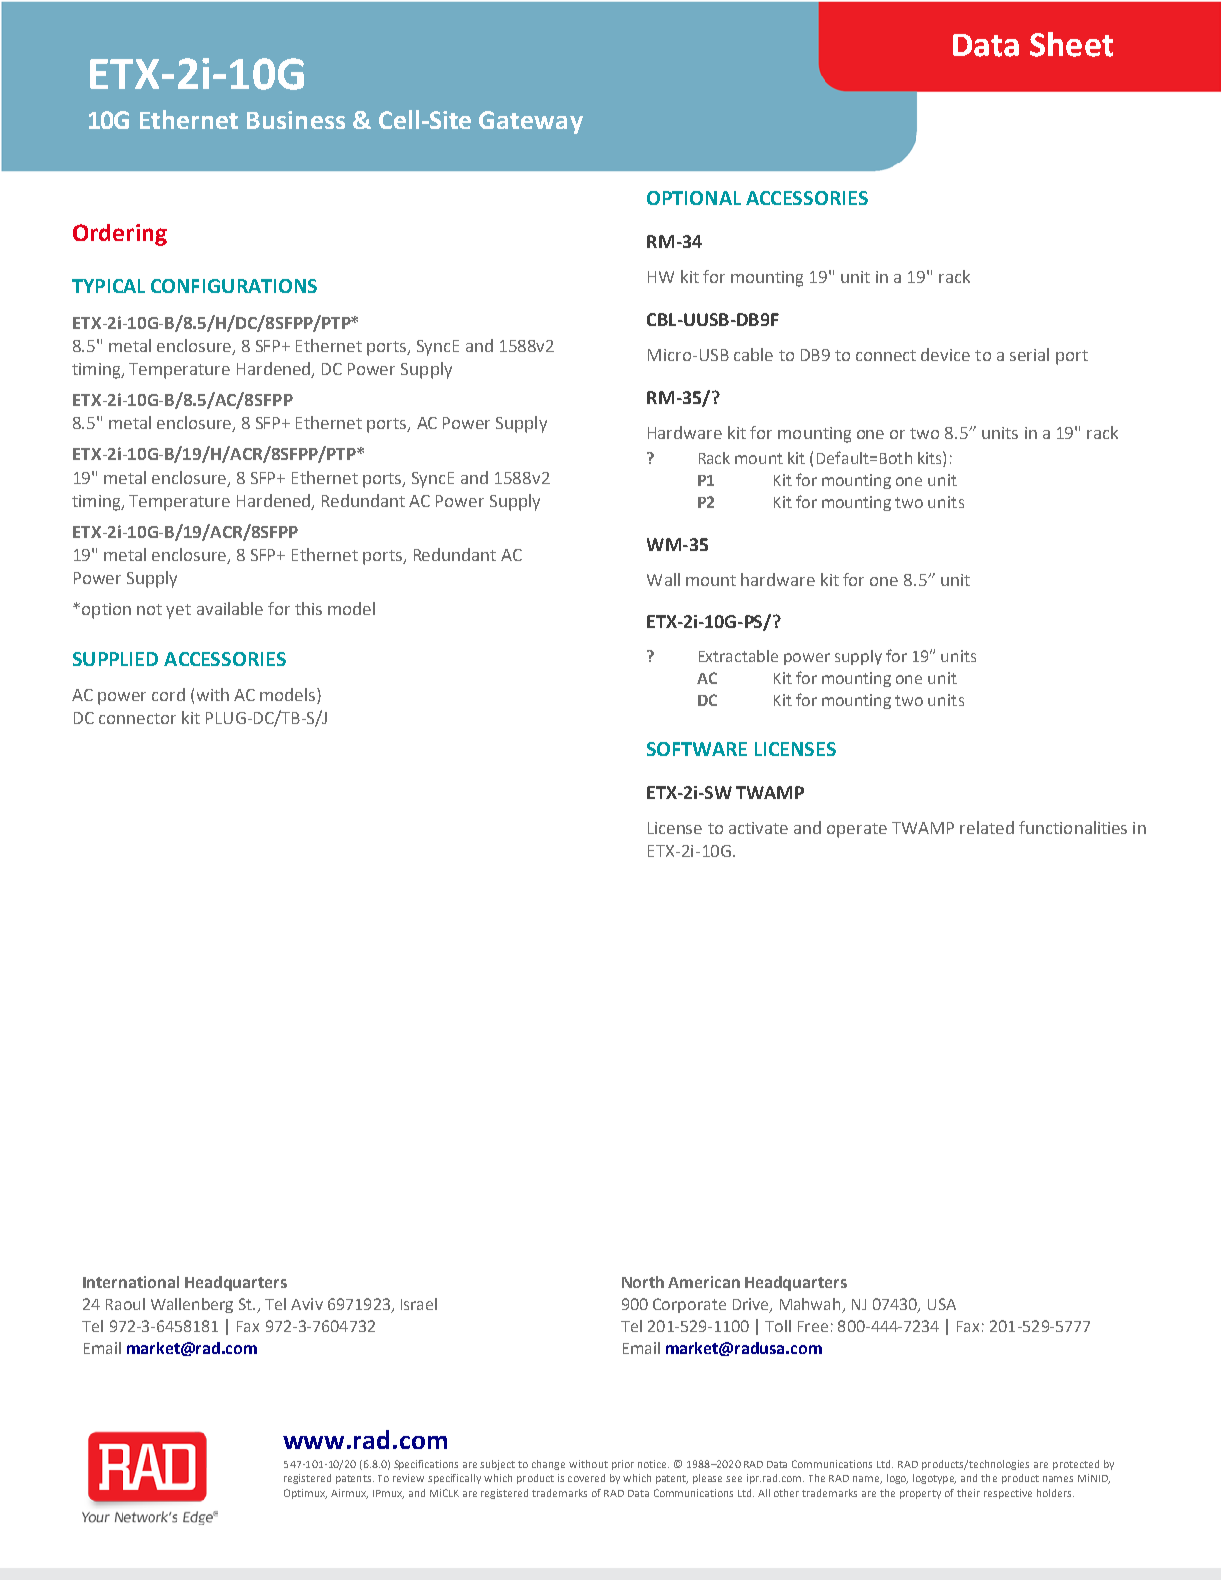  I want to click on related, so click(987, 827).
